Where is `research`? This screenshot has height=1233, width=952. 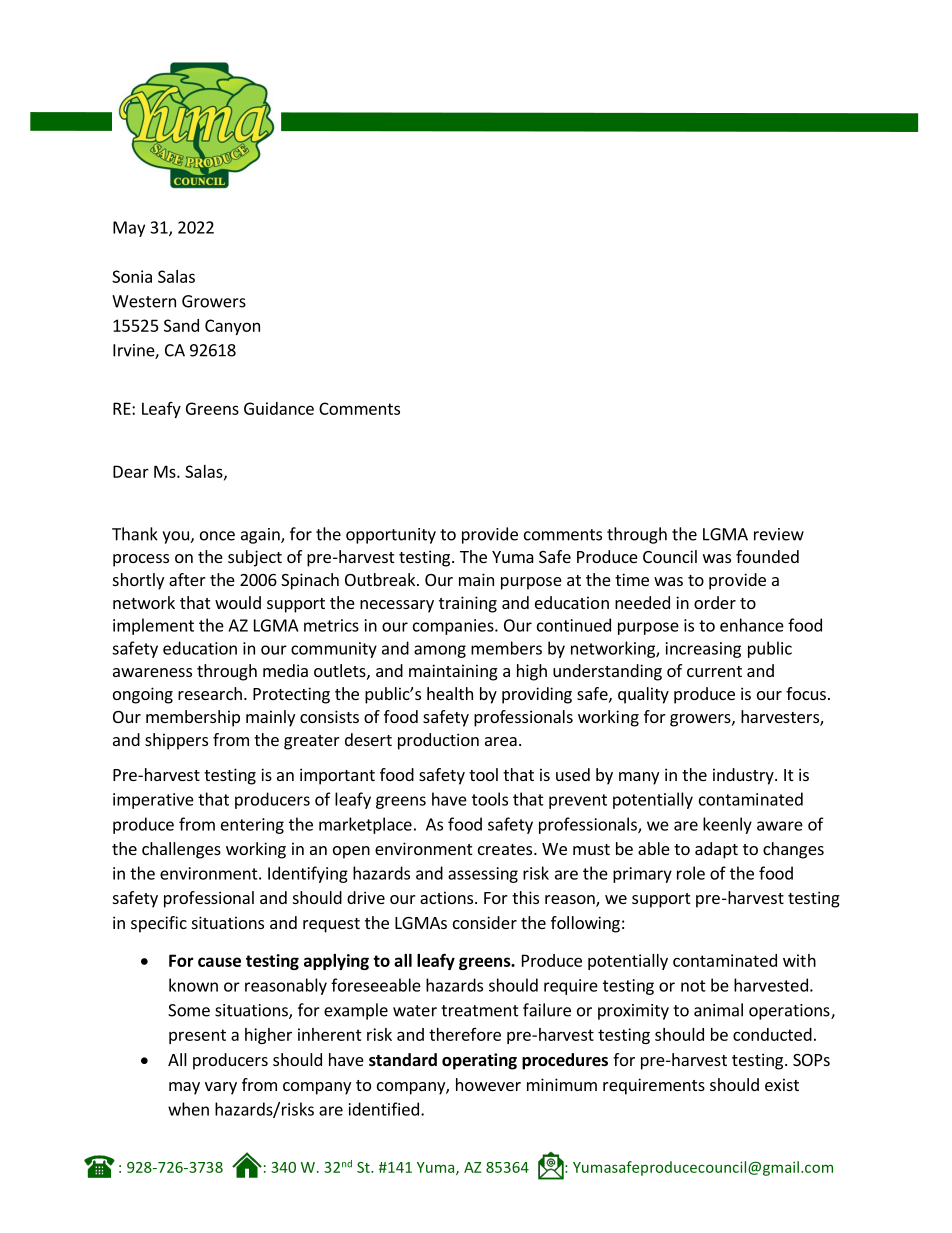
research is located at coordinates (210, 693).
